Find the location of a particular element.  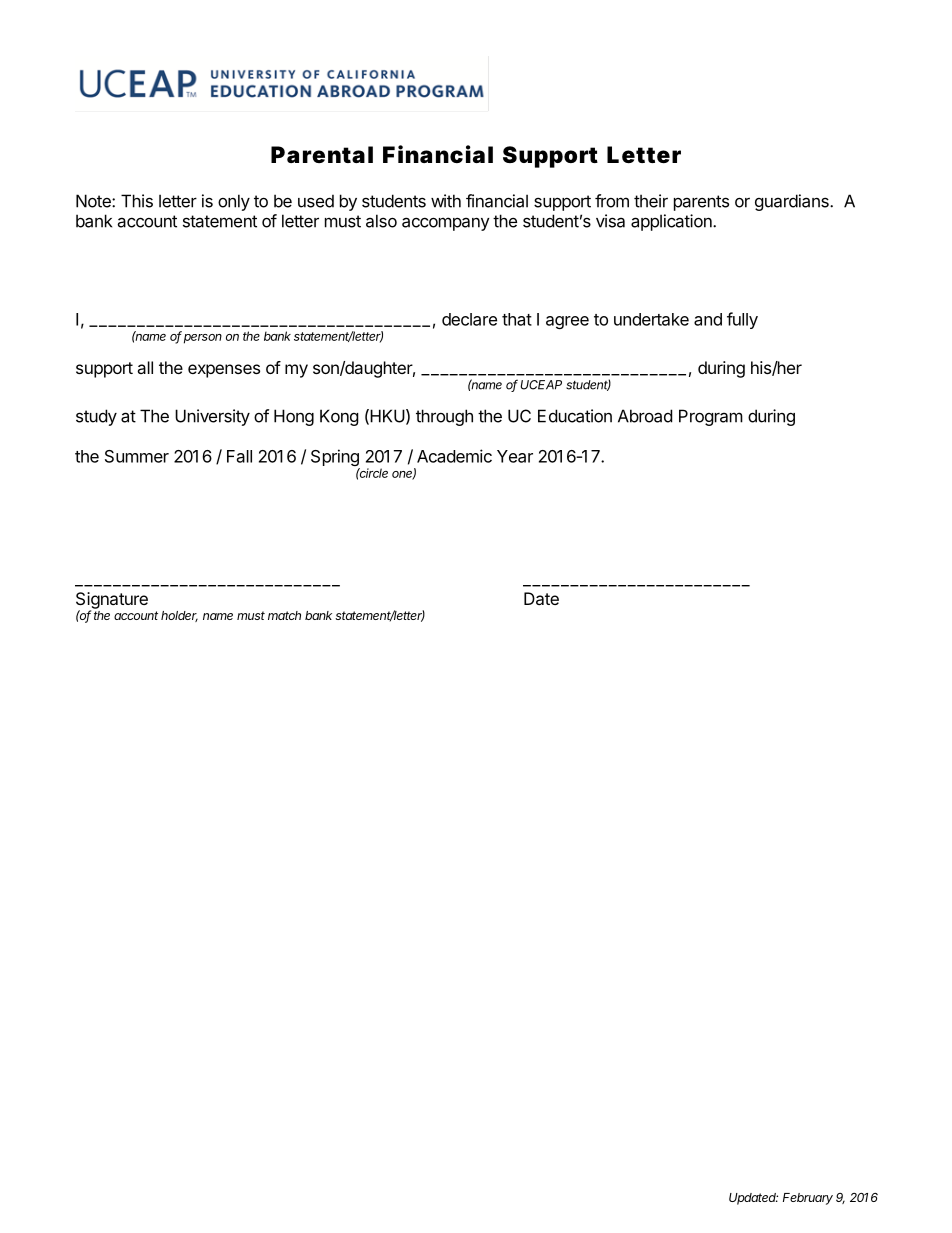

Year is located at coordinates (515, 456).
